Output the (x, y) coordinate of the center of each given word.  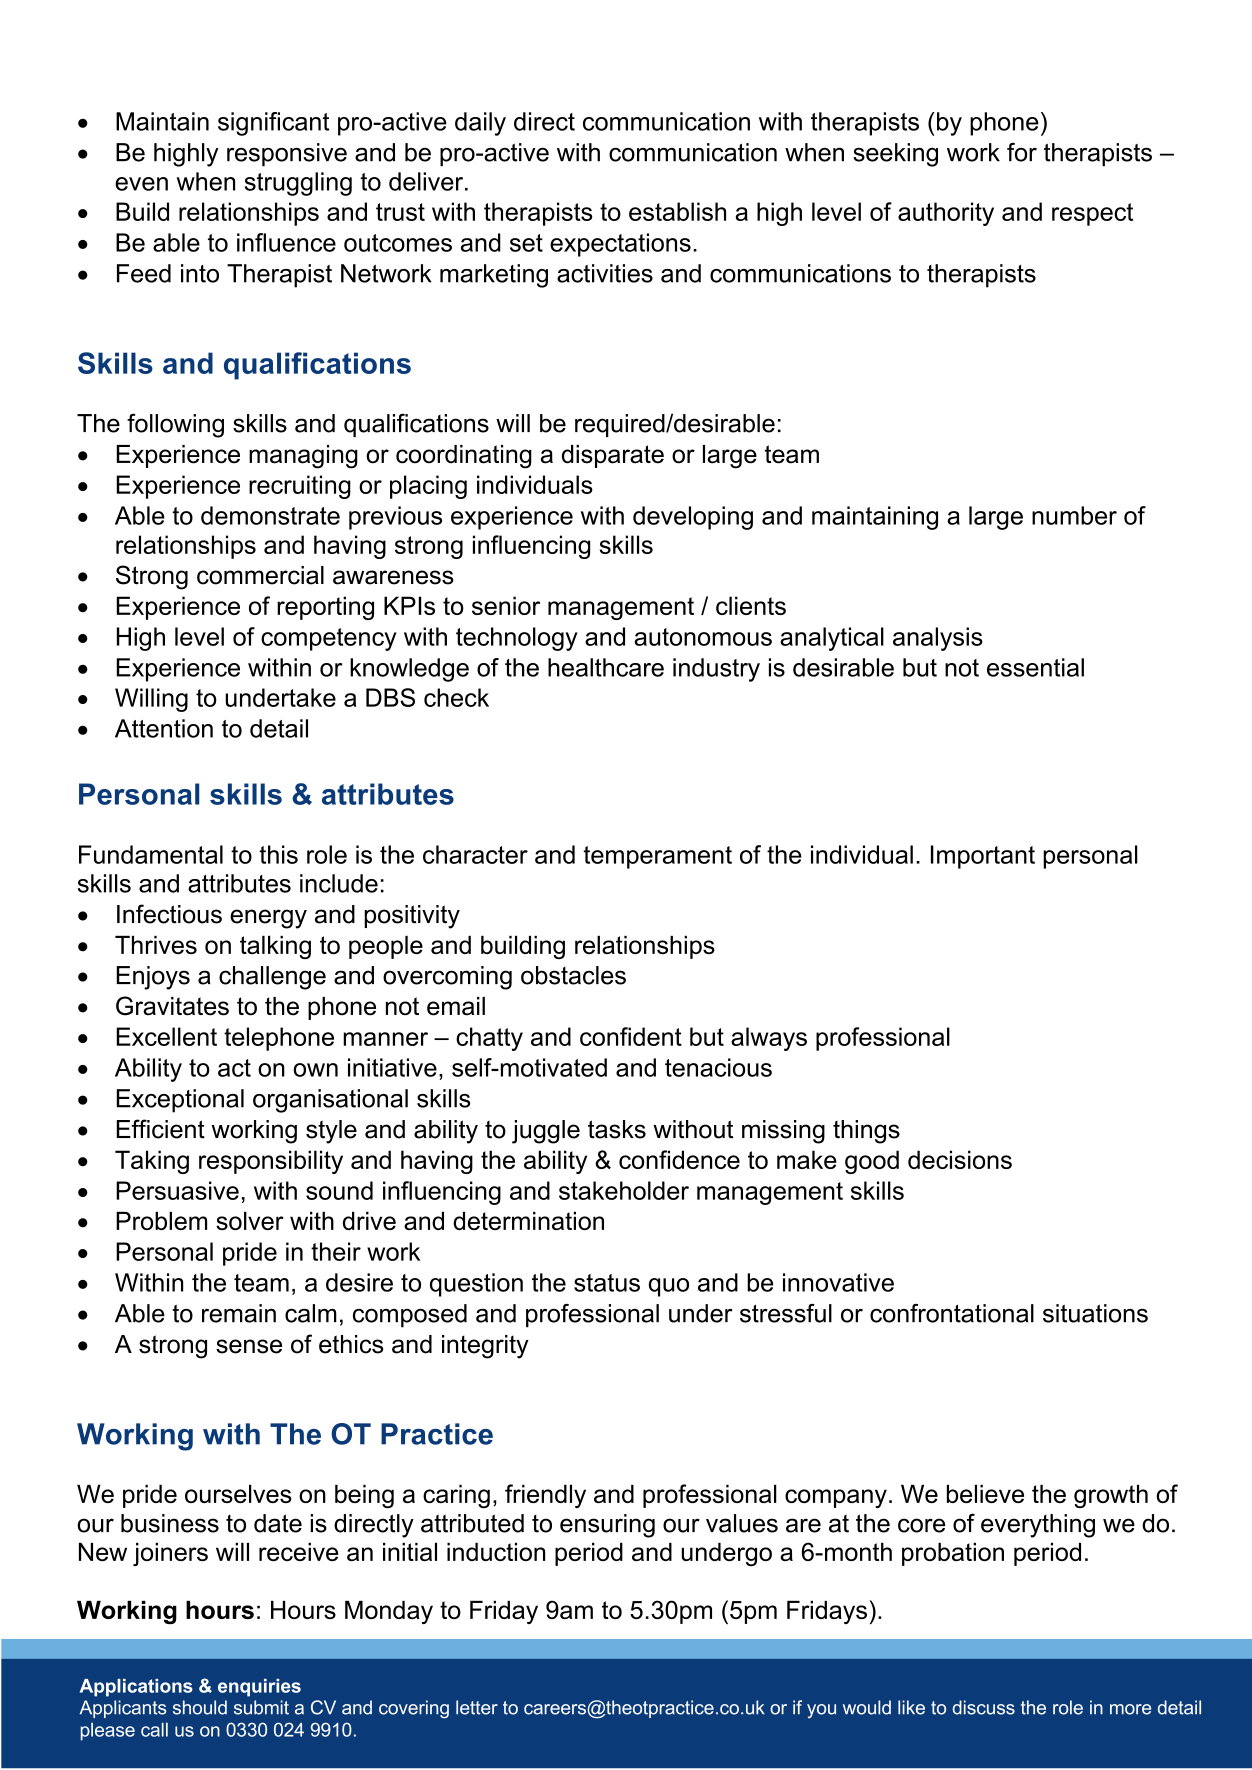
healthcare (606, 667)
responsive (287, 155)
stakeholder (624, 1190)
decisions (960, 1159)
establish (677, 211)
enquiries (259, 1688)
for (1022, 152)
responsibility (271, 1162)
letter (477, 1707)
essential (1035, 667)
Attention (164, 728)
